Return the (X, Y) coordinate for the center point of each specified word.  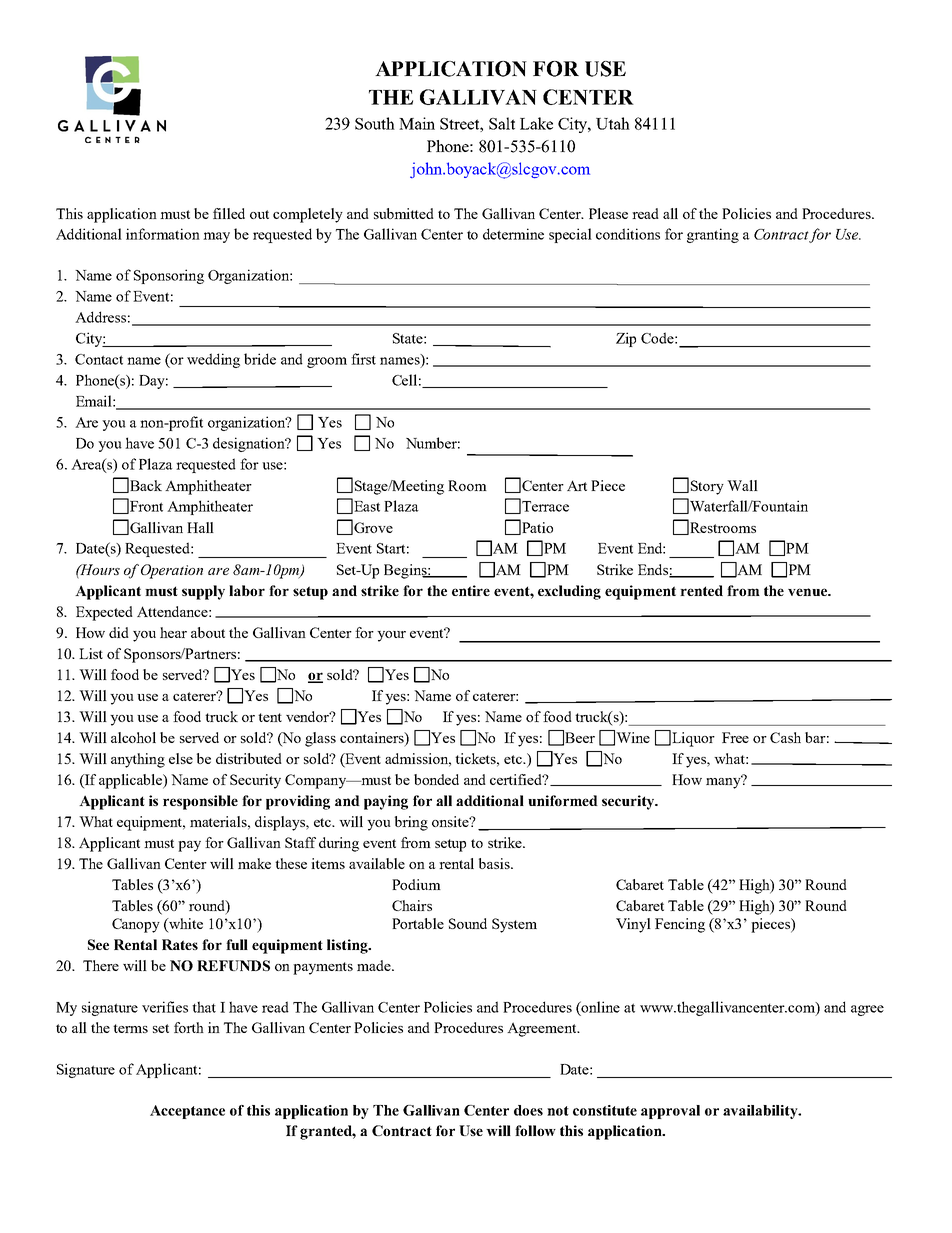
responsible (200, 802)
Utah (613, 123)
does (528, 1110)
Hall (200, 527)
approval (670, 1112)
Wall (742, 485)
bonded (436, 779)
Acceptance (187, 1112)
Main (417, 123)
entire (471, 590)
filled (229, 213)
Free (735, 737)
